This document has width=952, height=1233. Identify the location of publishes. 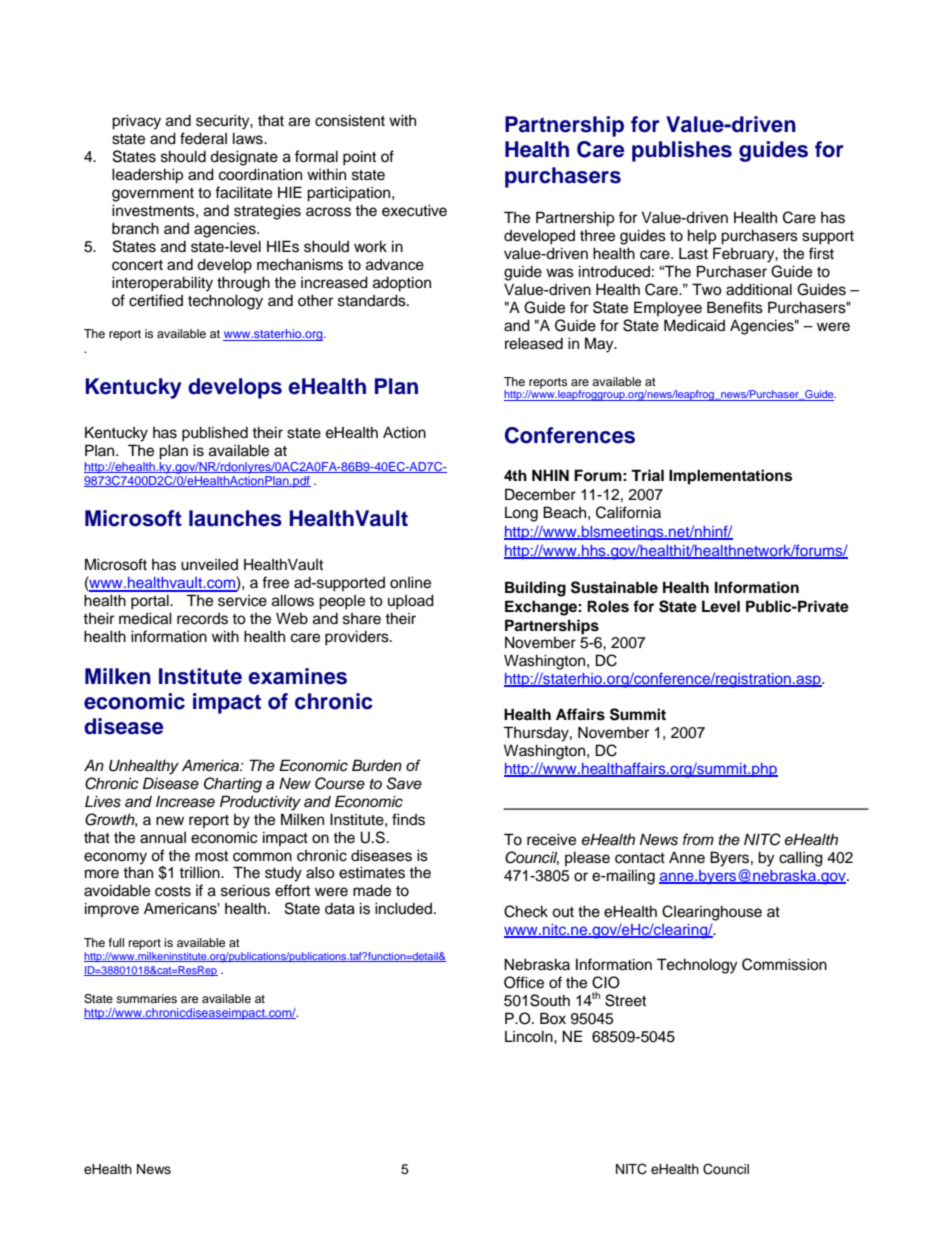
(682, 151).
